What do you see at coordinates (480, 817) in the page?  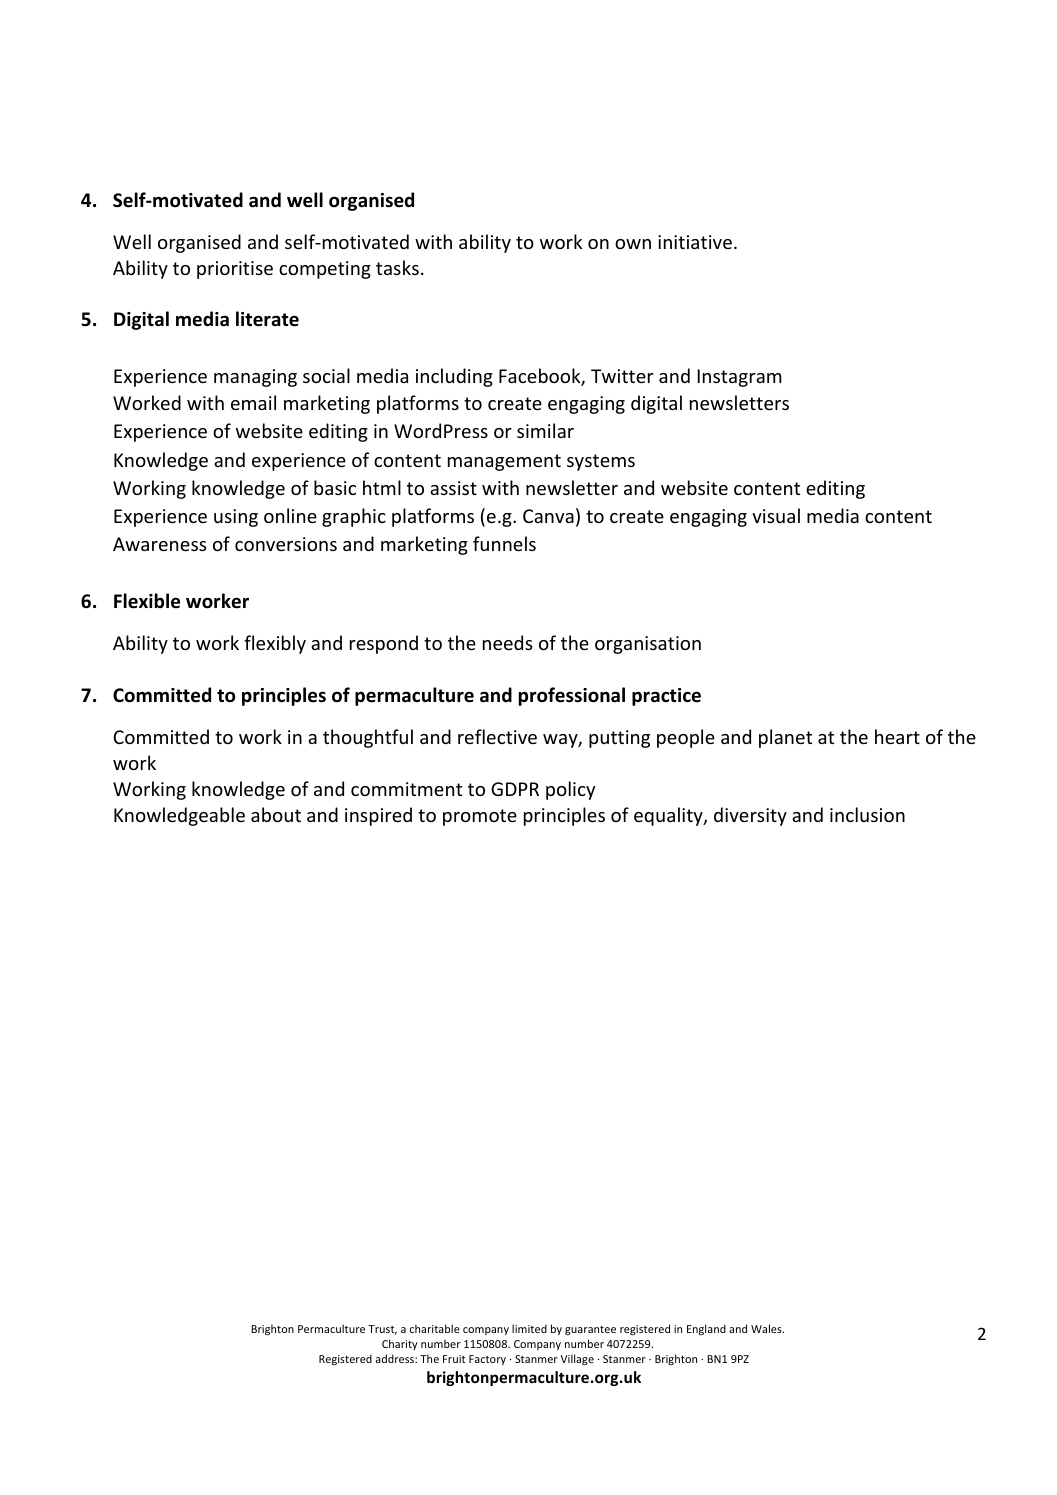 I see `promote` at bounding box center [480, 817].
